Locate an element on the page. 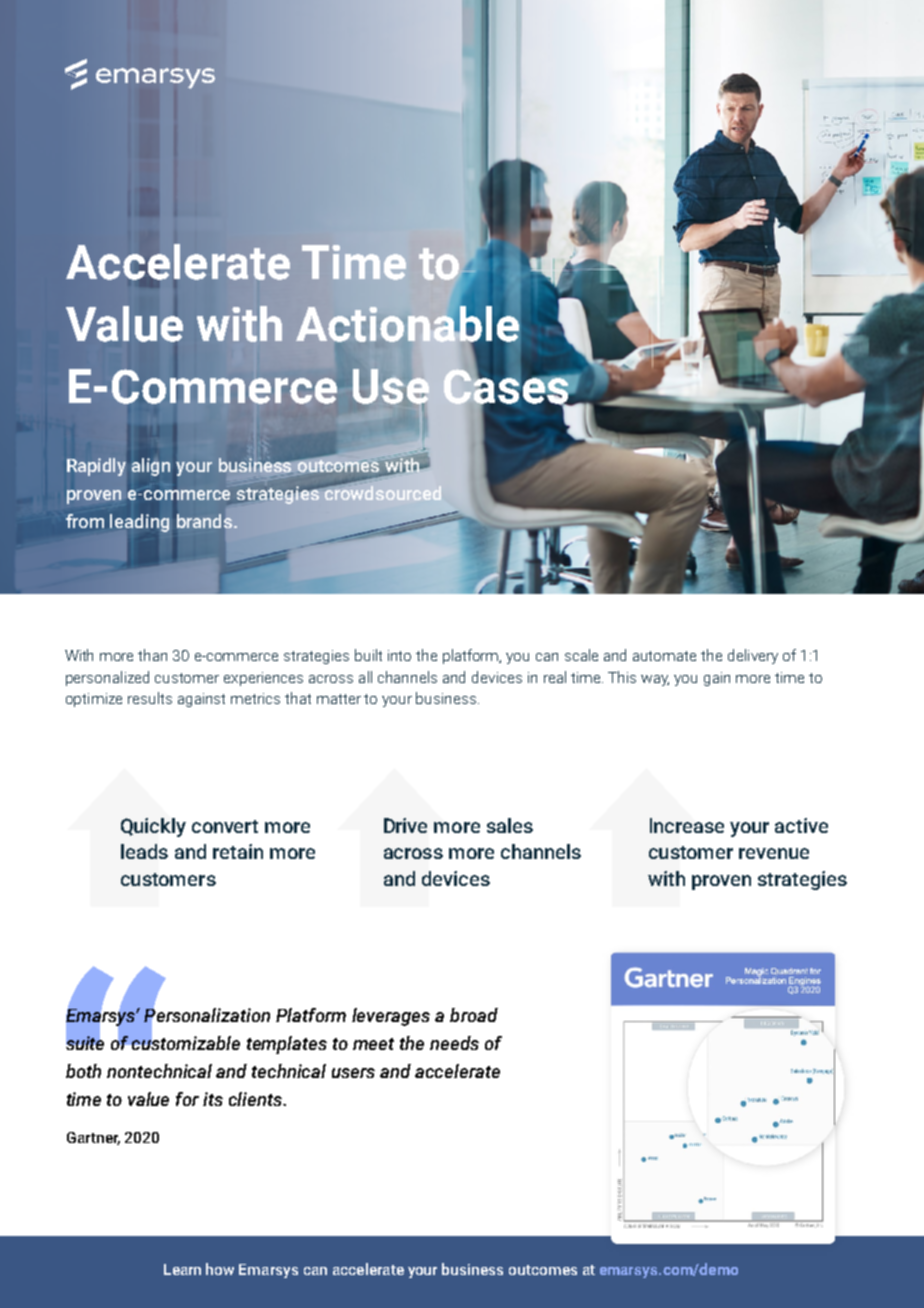 The height and width of the document is (1308, 924). broad is located at coordinates (474, 1015).
